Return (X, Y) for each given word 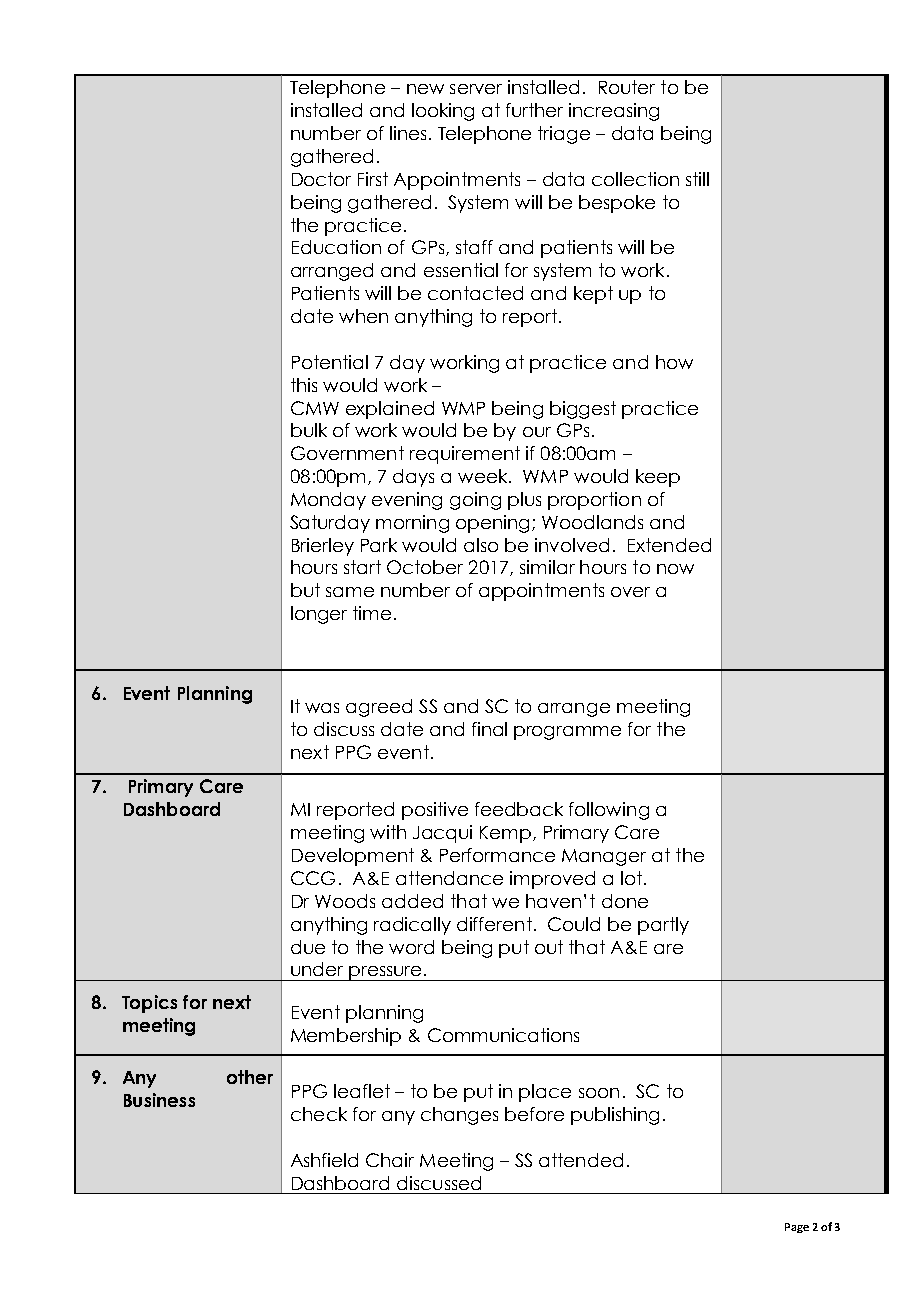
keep (658, 478)
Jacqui (442, 834)
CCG (313, 878)
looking (443, 112)
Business (159, 1100)
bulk (309, 430)
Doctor (321, 179)
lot (631, 878)
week (484, 476)
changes (459, 1116)
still (697, 179)
